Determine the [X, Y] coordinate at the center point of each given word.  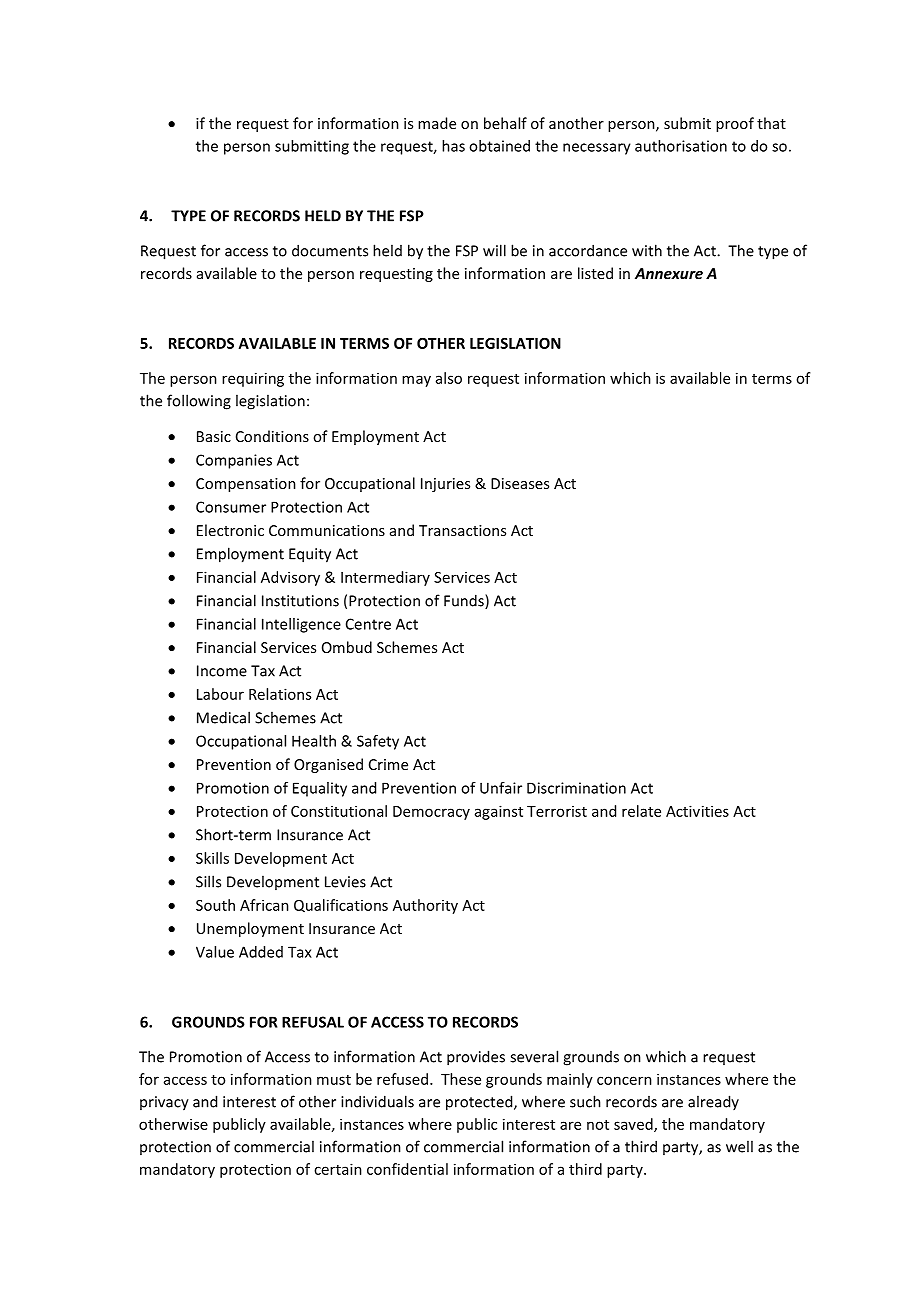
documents [330, 250]
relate [641, 811]
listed [595, 273]
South [215, 905]
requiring [253, 379]
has [453, 146]
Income [222, 671]
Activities [697, 811]
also [449, 378]
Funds [465, 601]
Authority [425, 906]
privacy [164, 1103]
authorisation [681, 146]
